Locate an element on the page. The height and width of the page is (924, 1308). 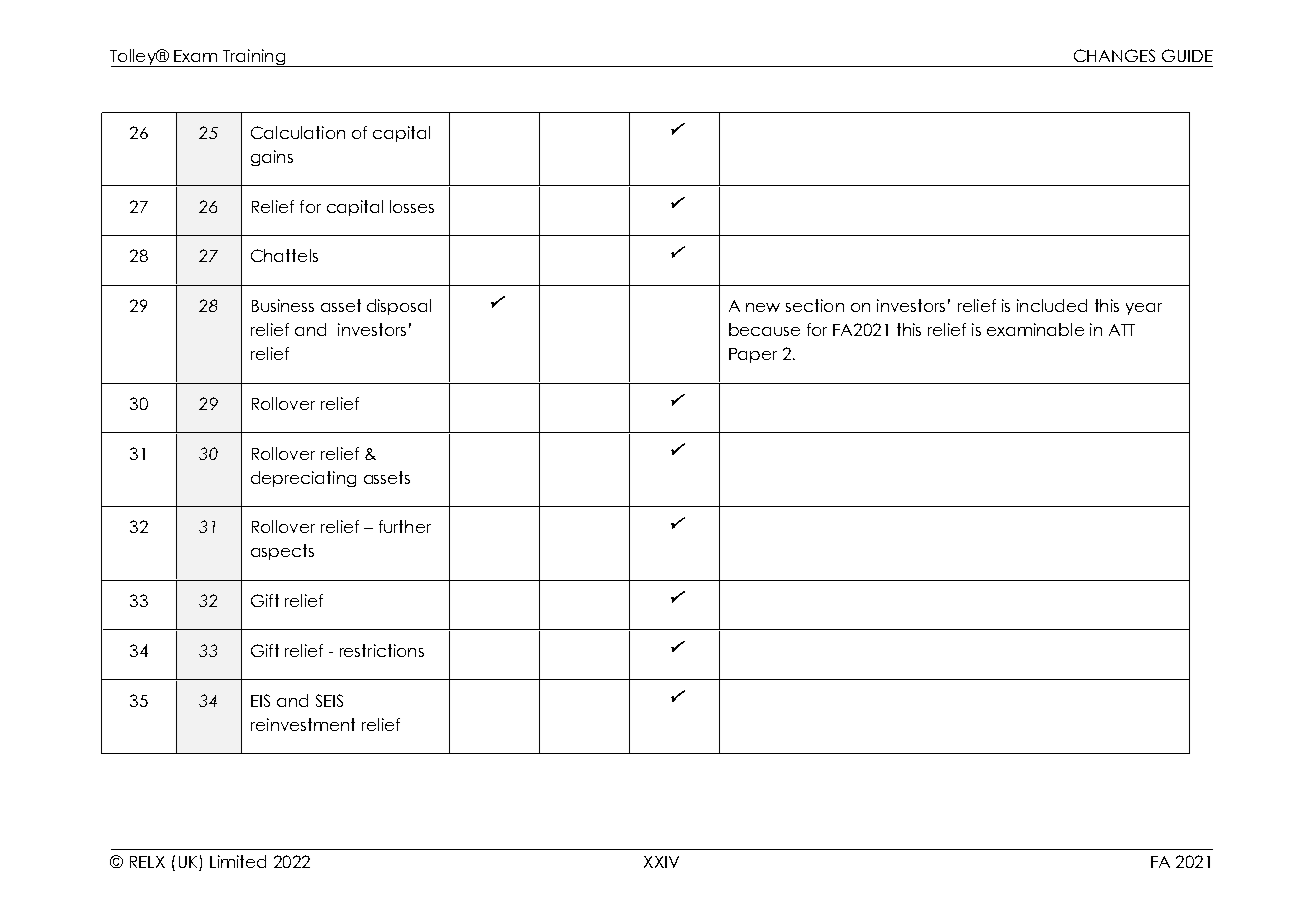
Limited is located at coordinates (238, 861).
